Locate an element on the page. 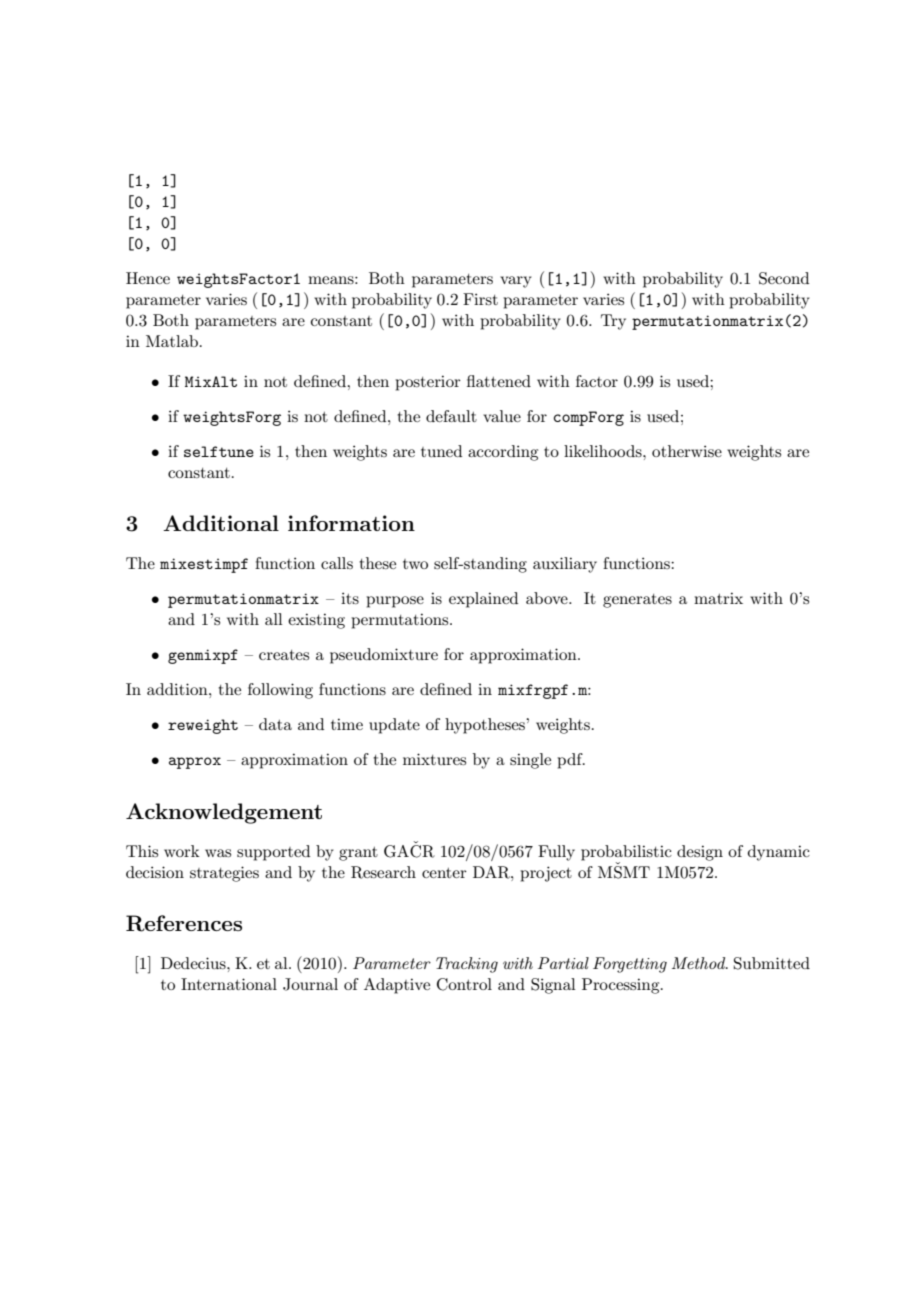 The width and height of the page is (924, 1308). Hence is located at coordinates (148, 278).
